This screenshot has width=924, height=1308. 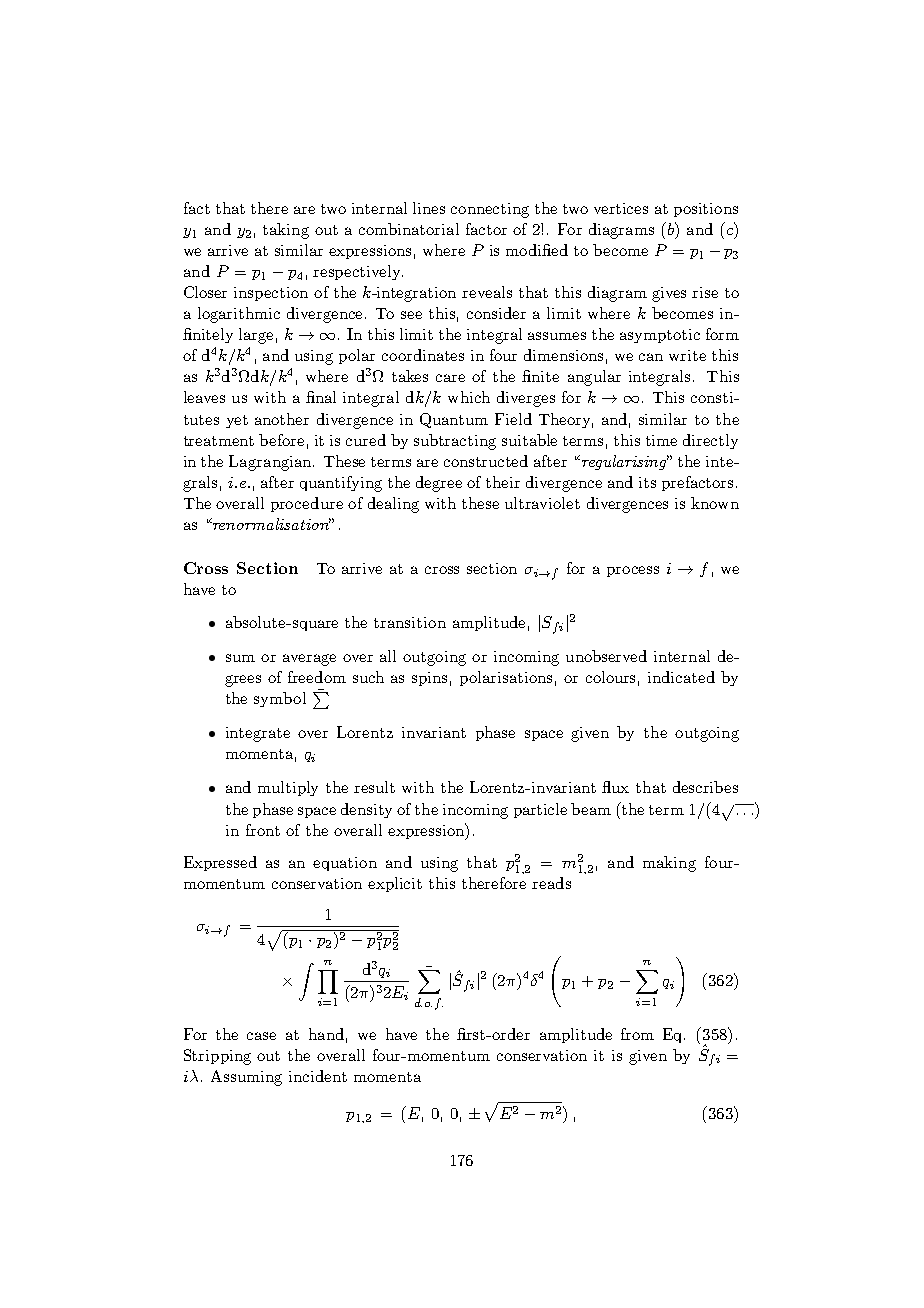 What do you see at coordinates (540, 810) in the screenshot?
I see `particle` at bounding box center [540, 810].
